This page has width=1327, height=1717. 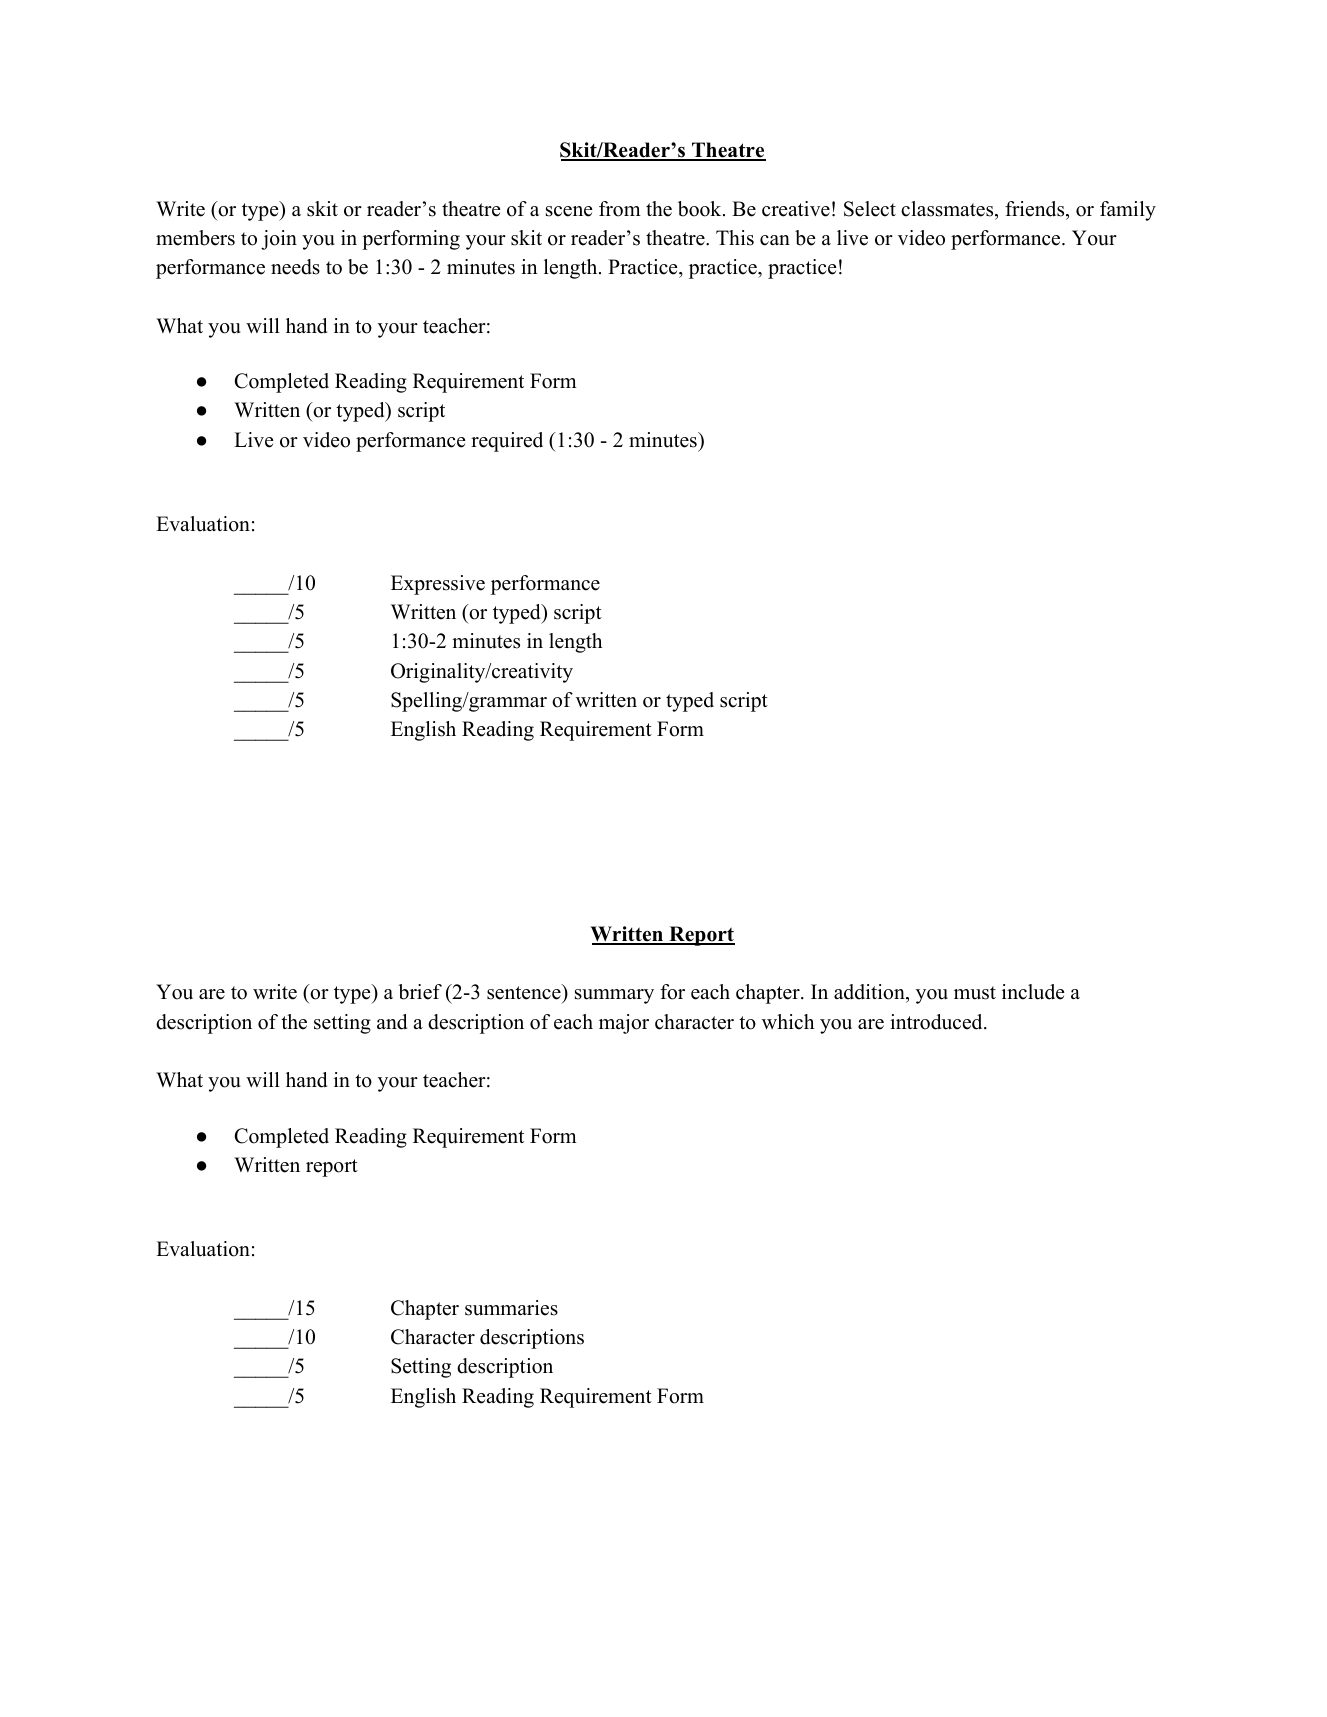 I want to click on book, so click(x=699, y=209).
